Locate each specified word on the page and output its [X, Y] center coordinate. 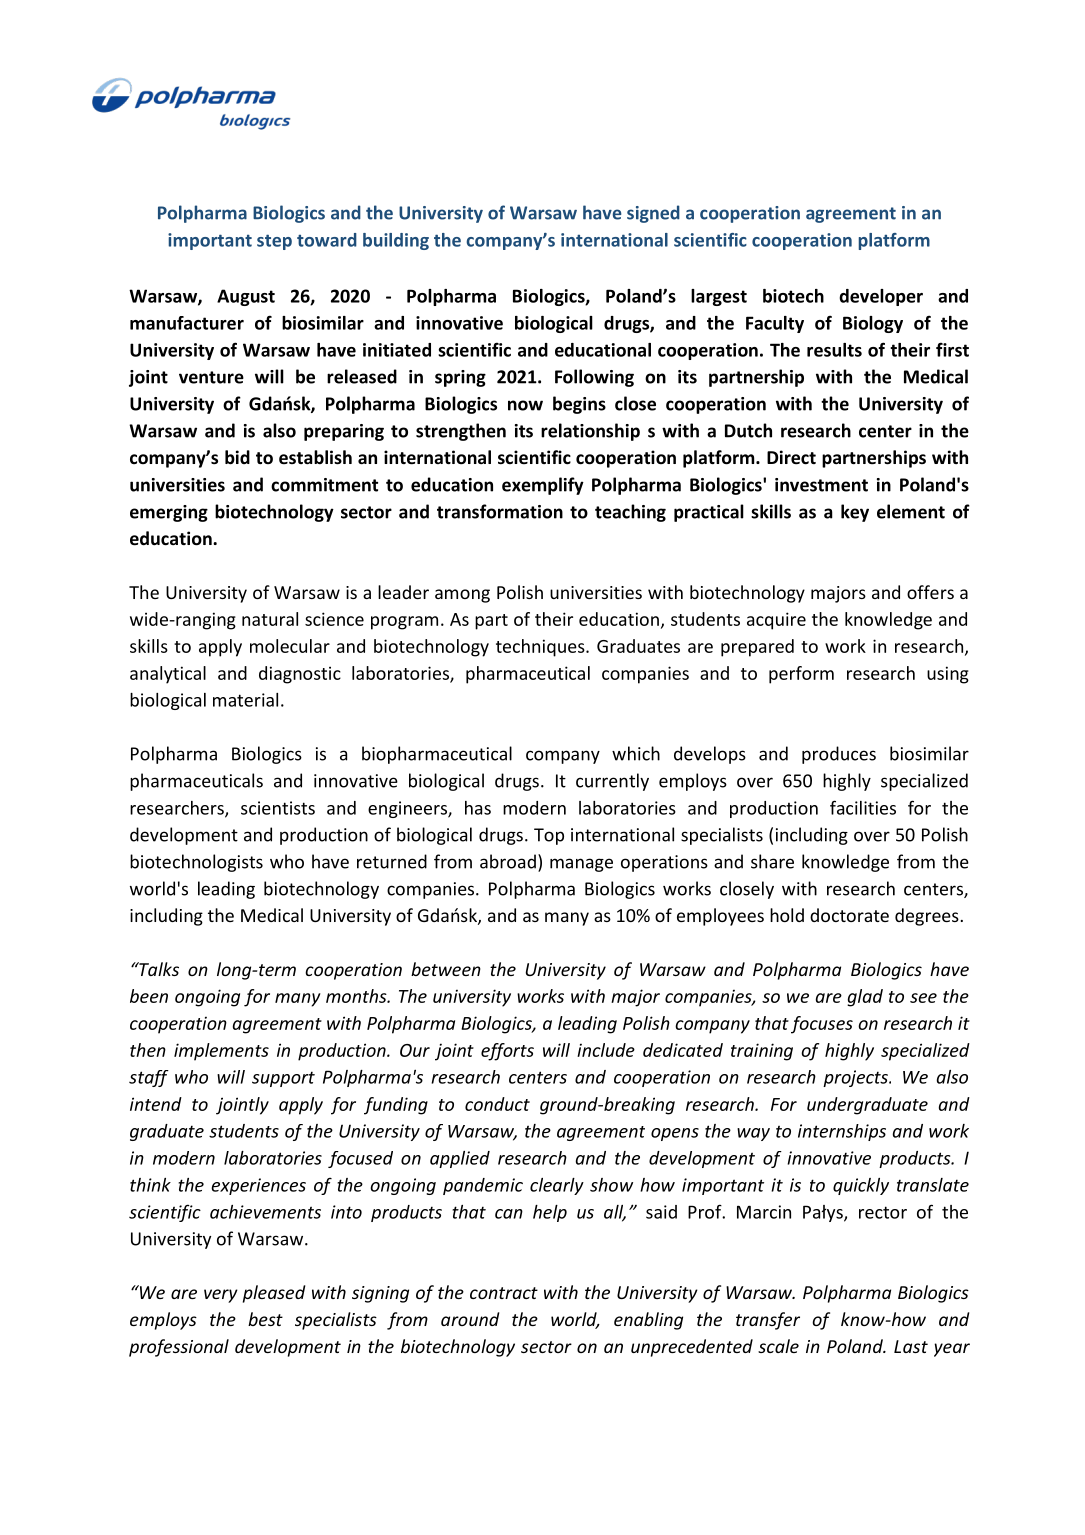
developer [881, 297]
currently [612, 782]
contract [504, 1293]
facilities [863, 807]
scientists [278, 808]
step [274, 242]
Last [911, 1346]
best [265, 1319]
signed [653, 214]
